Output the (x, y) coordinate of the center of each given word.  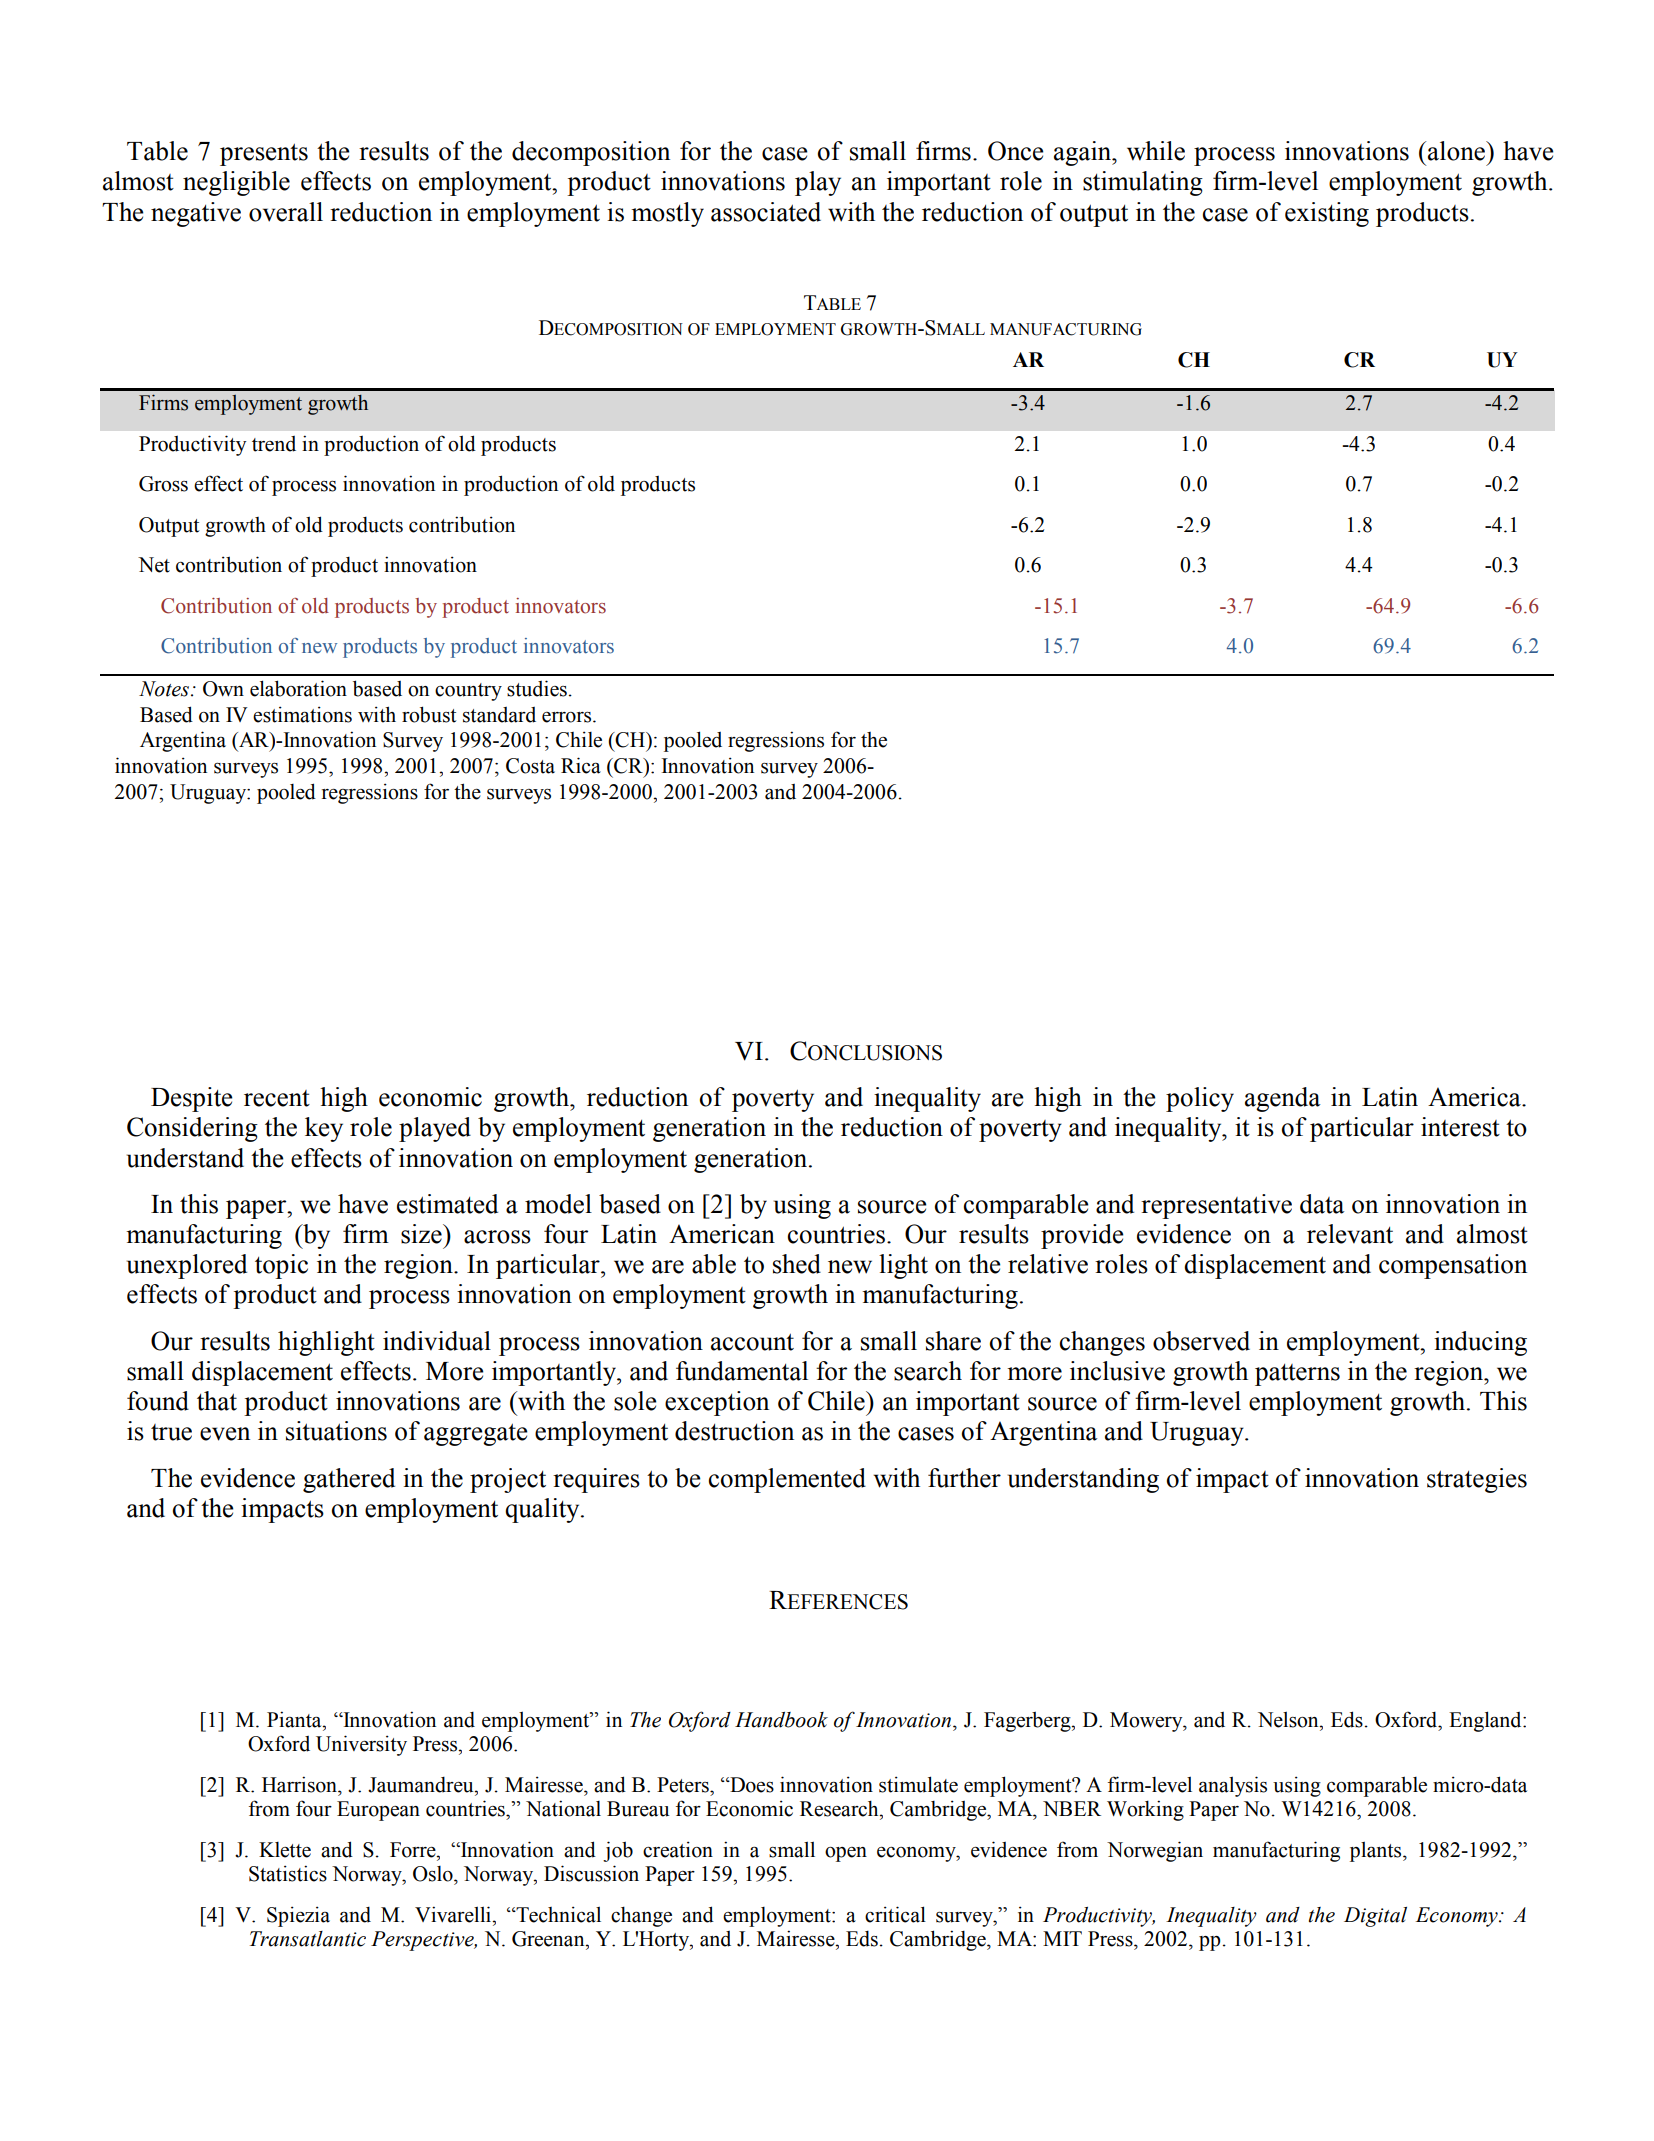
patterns (1297, 1375)
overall (286, 212)
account (752, 1342)
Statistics (288, 1873)
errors (568, 717)
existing (1327, 214)
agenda (1282, 1099)
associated (766, 212)
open (846, 1854)
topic (281, 1266)
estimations (302, 714)
